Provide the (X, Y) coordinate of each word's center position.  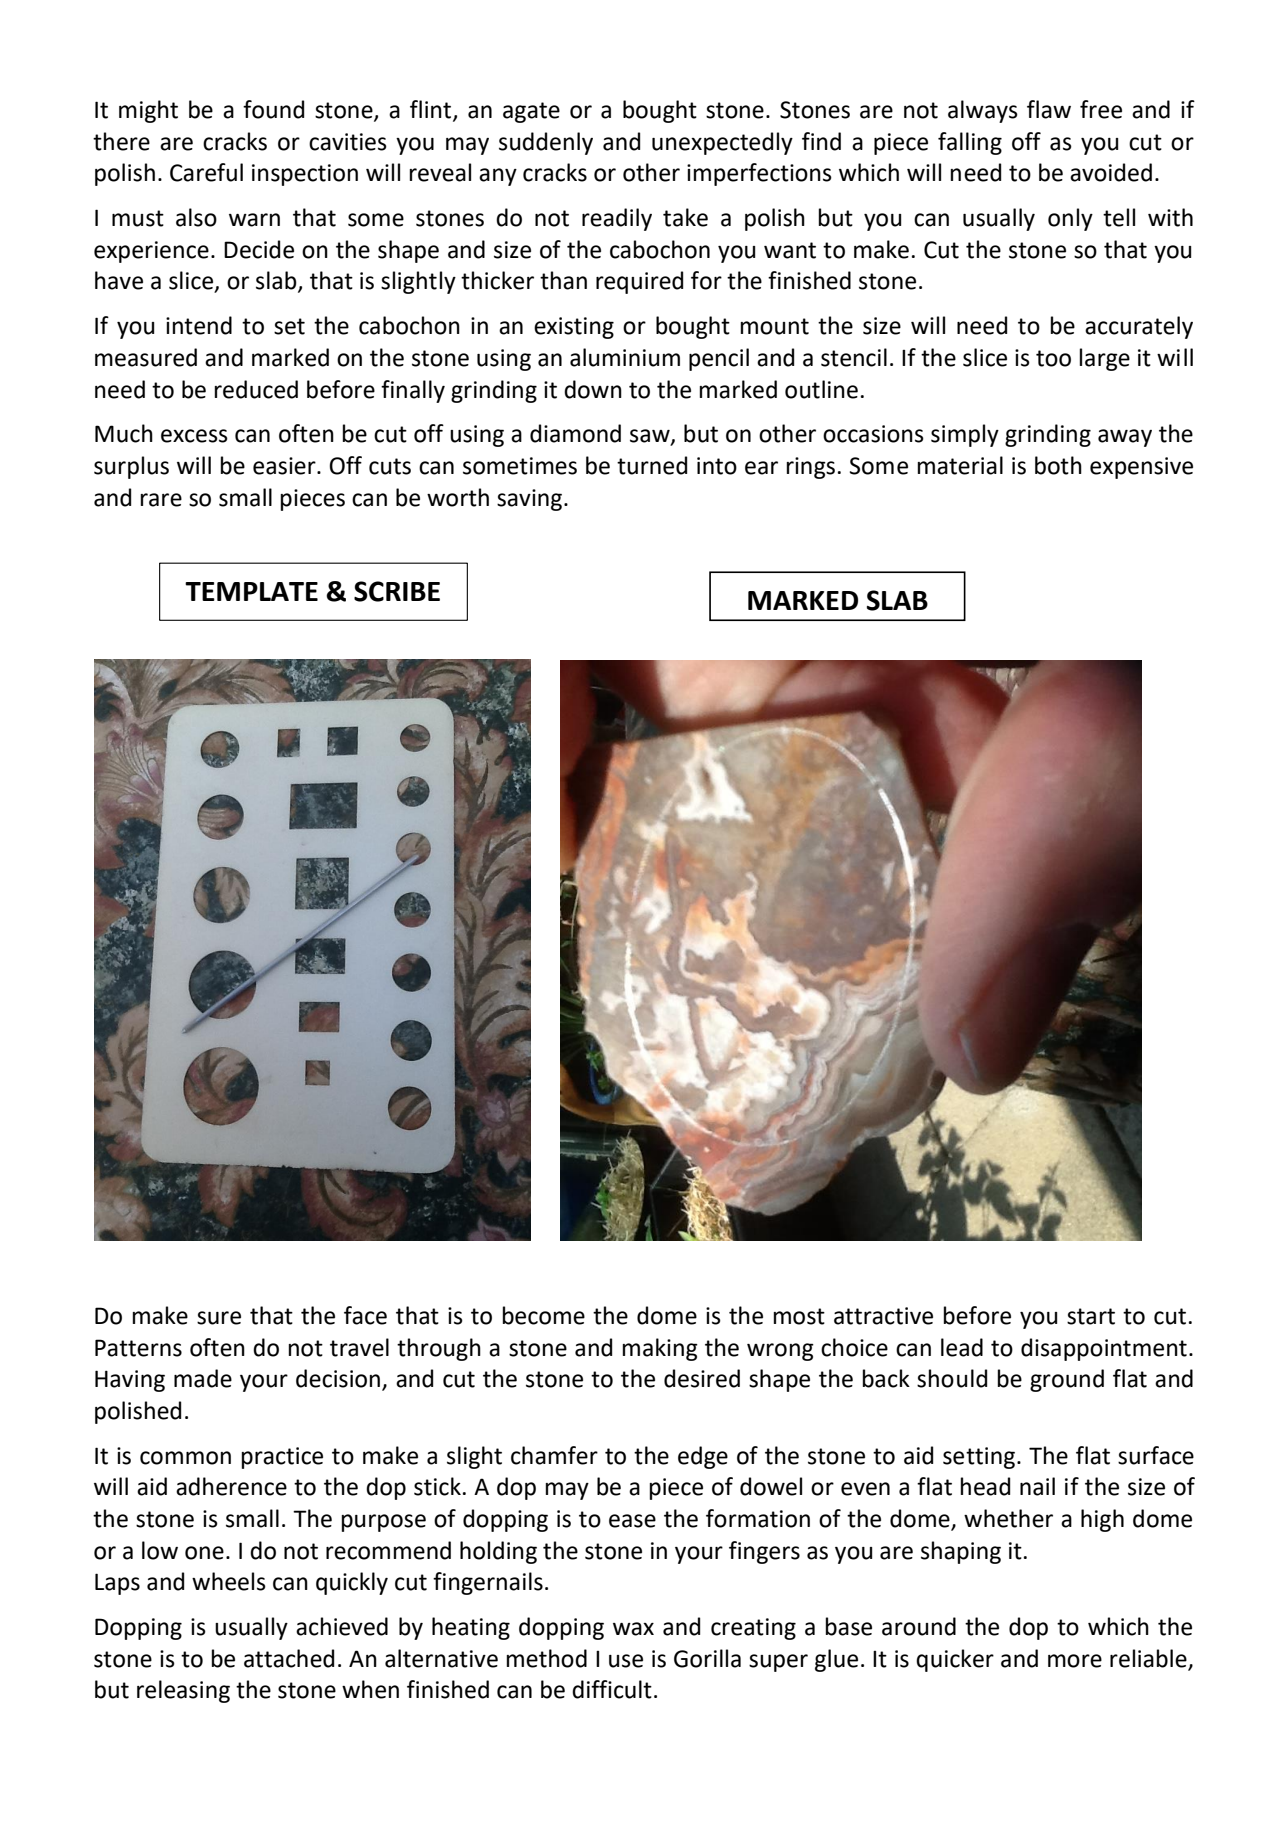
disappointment (1104, 1349)
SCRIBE (397, 591)
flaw (1049, 109)
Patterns (138, 1348)
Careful (206, 172)
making (660, 1349)
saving (531, 500)
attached (289, 1658)
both (1058, 465)
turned (652, 465)
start (1091, 1316)
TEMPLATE (251, 591)
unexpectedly (722, 143)
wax (633, 1629)
